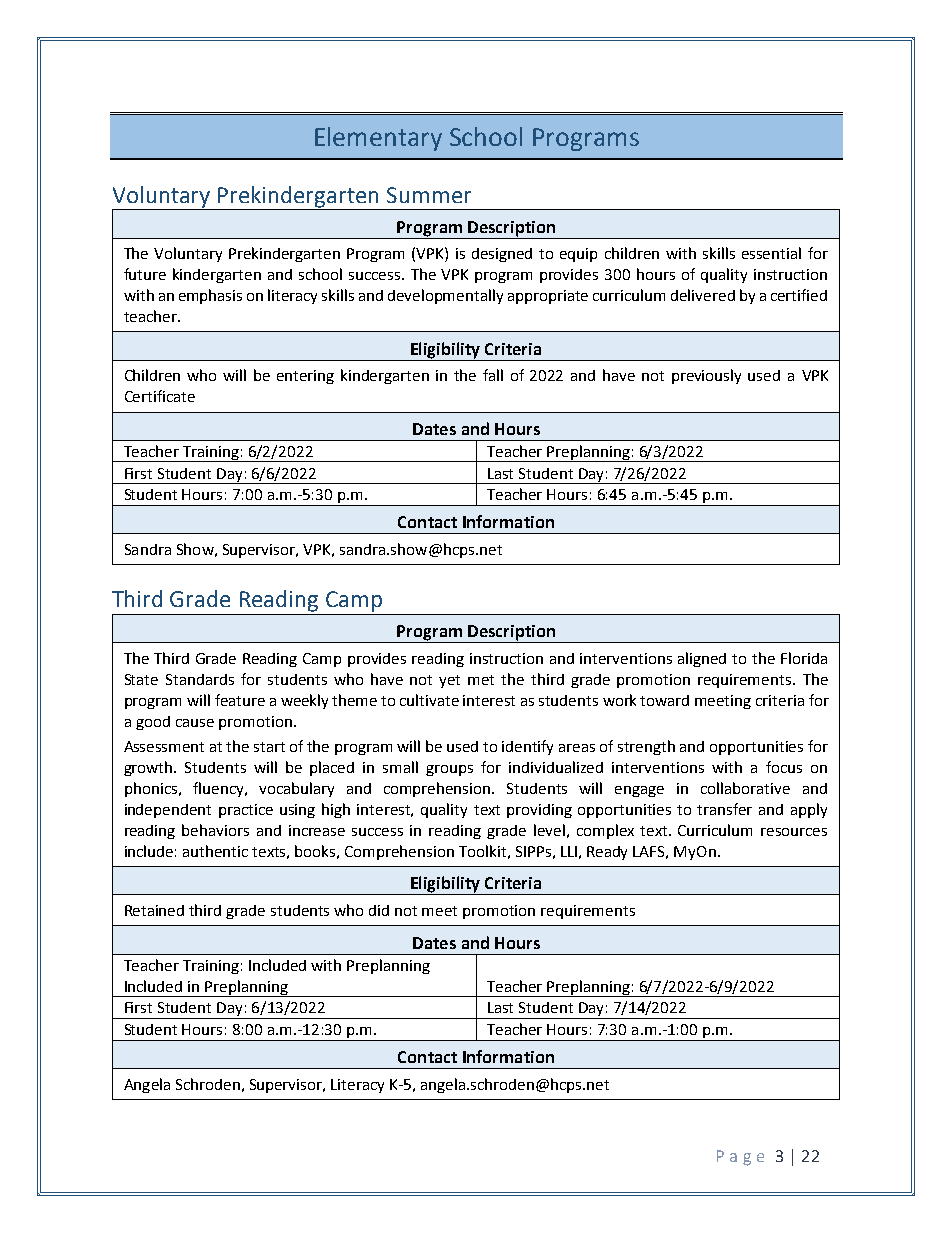 Image resolution: width=952 pixels, height=1233 pixels. What do you see at coordinates (702, 659) in the screenshot?
I see `aligned` at bounding box center [702, 659].
